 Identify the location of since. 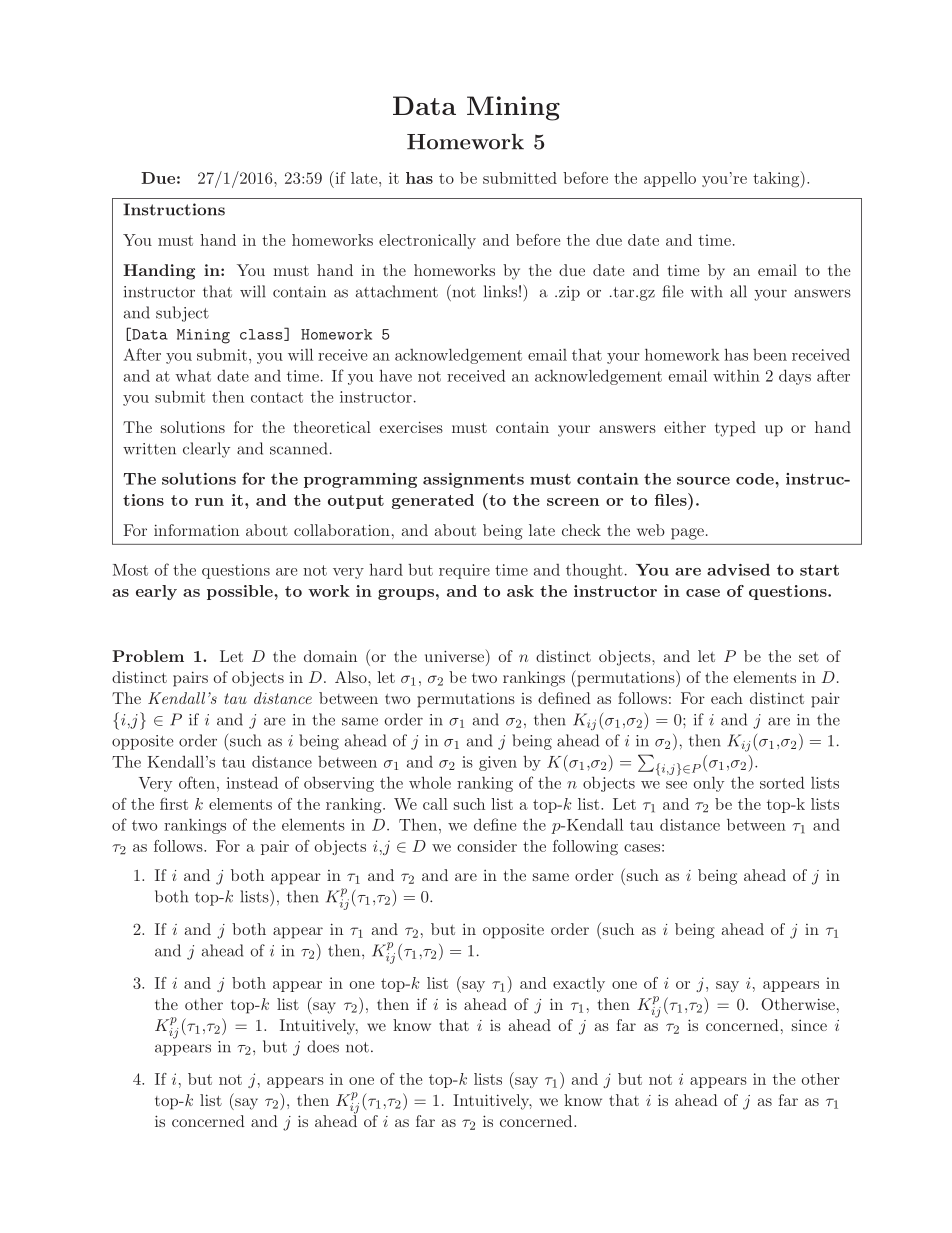
(809, 1025).
